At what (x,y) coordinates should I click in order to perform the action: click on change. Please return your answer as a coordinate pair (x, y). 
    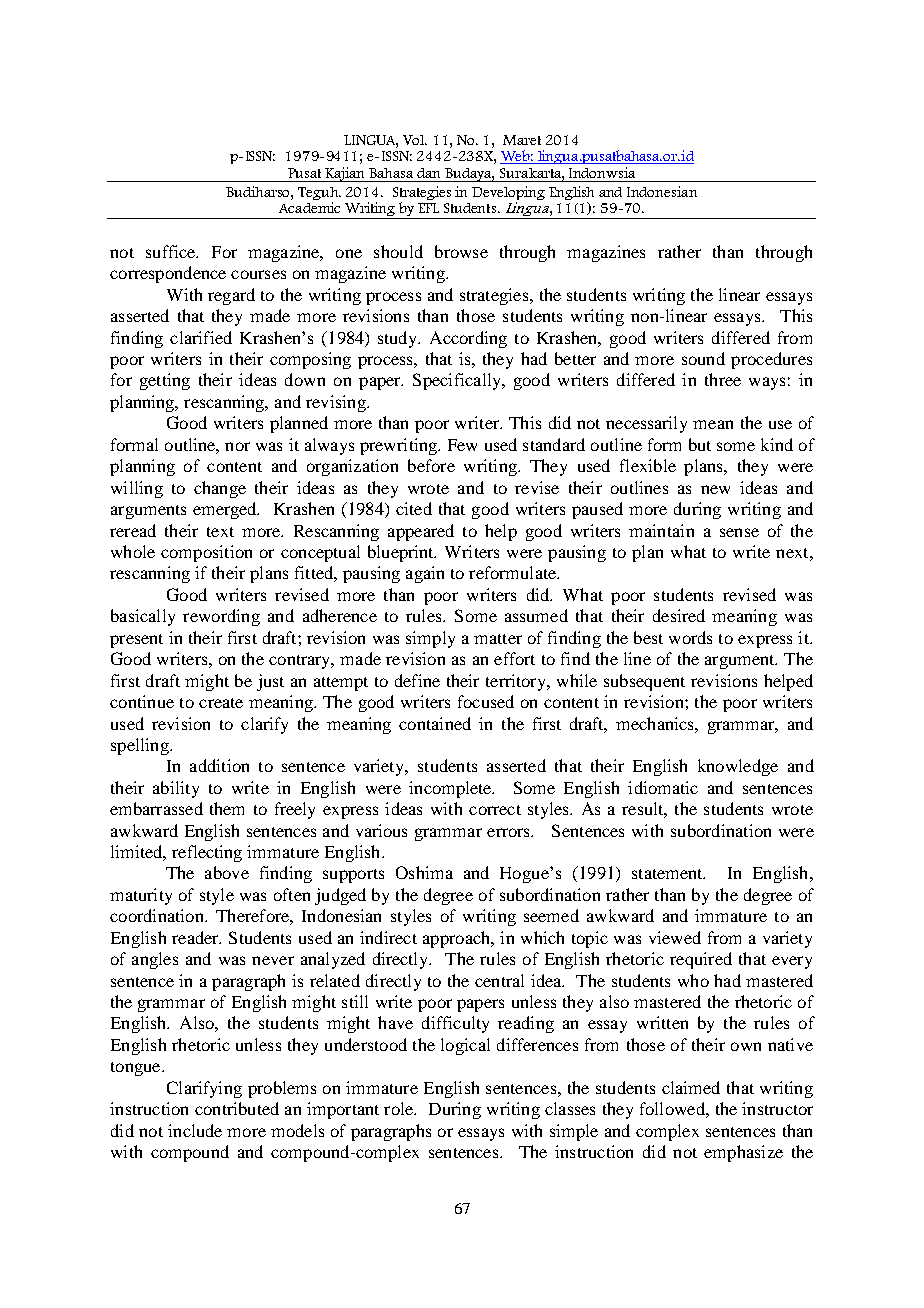
    Looking at the image, I should click on (220, 489).
